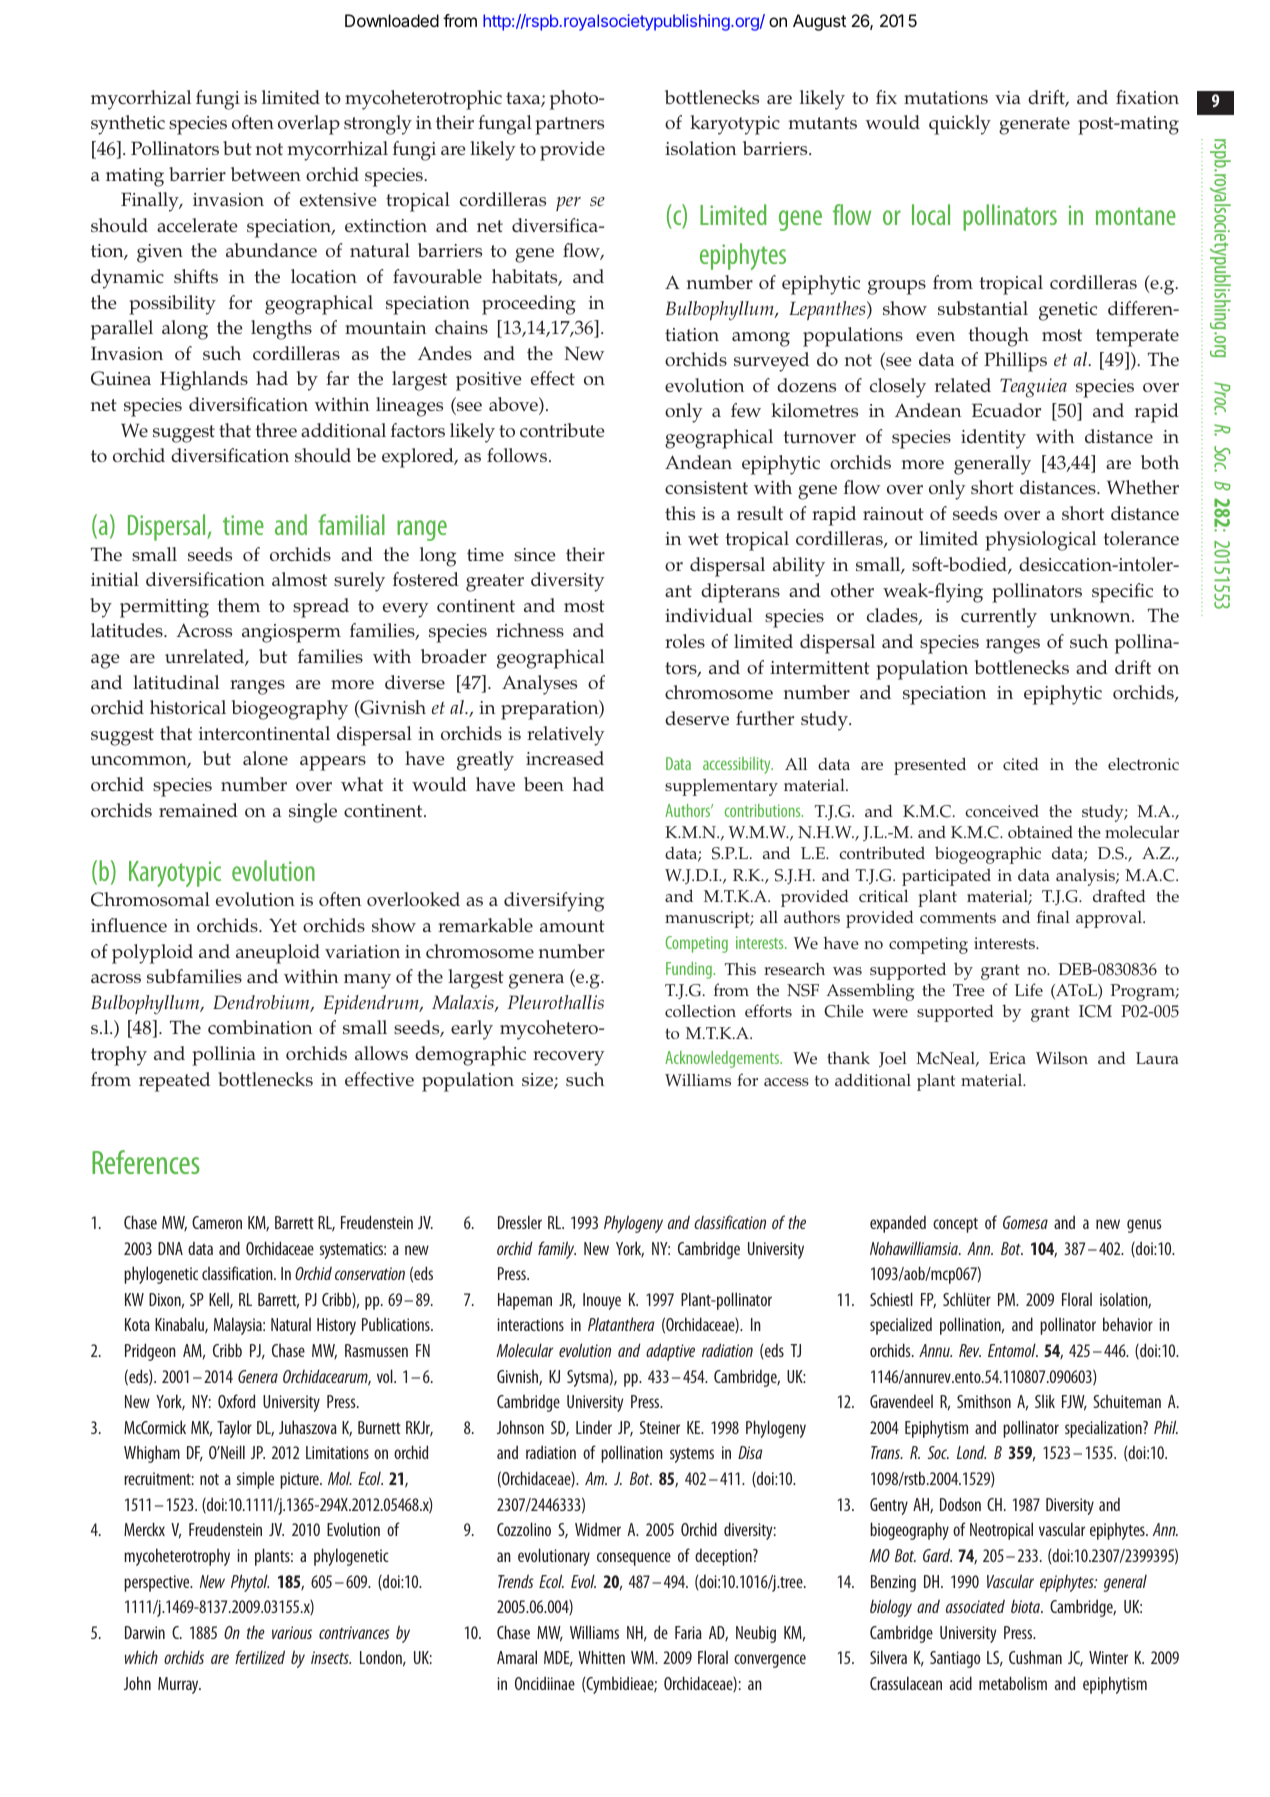 The width and height of the image is (1270, 1797). What do you see at coordinates (266, 174) in the image?
I see `between` at bounding box center [266, 174].
